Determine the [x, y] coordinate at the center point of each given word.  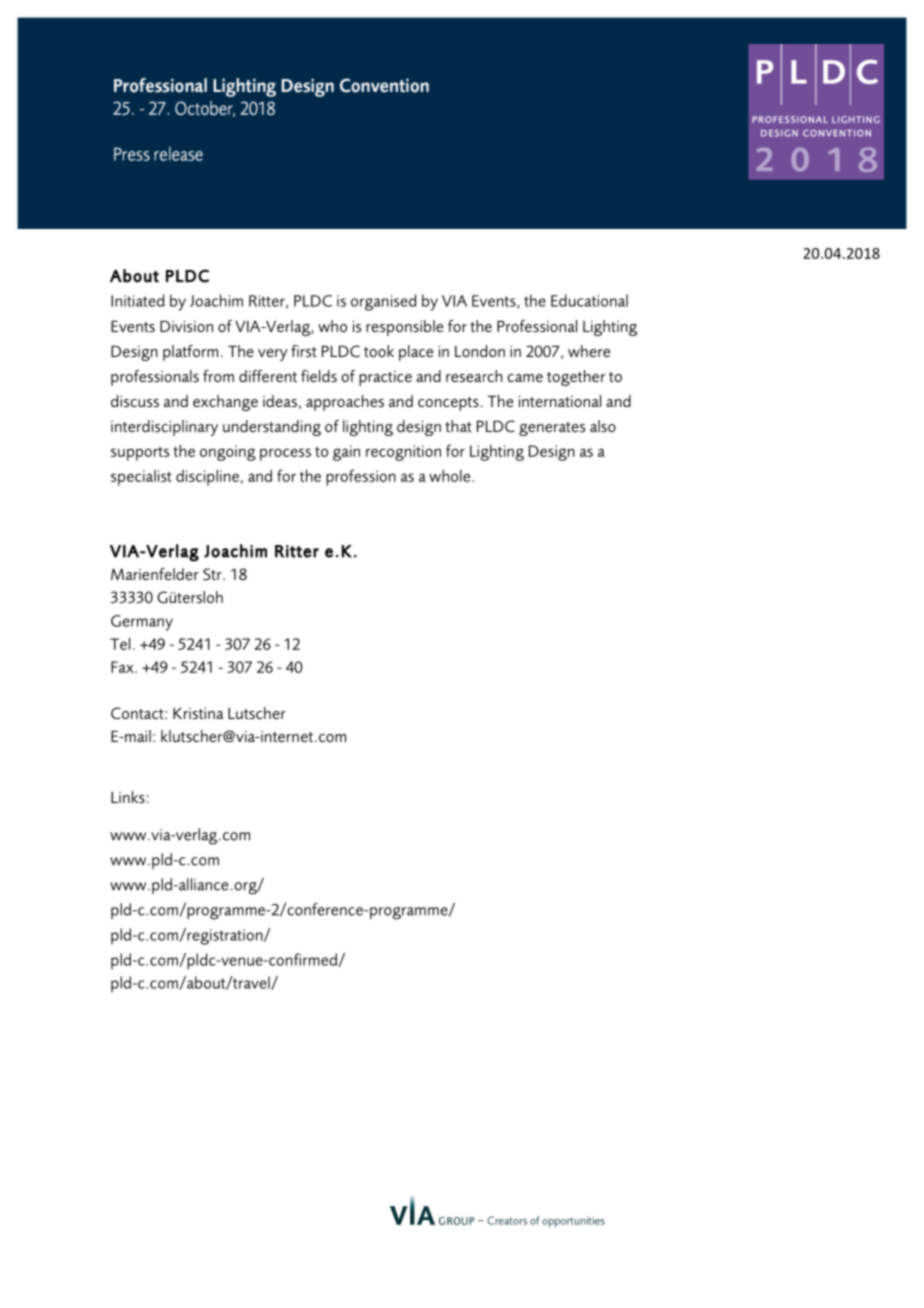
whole [451, 476]
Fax [123, 667]
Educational [589, 300]
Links [128, 797]
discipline [207, 478]
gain [346, 453]
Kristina [198, 713]
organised [383, 302]
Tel [120, 643]
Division [186, 326]
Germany [142, 623]
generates [552, 429]
